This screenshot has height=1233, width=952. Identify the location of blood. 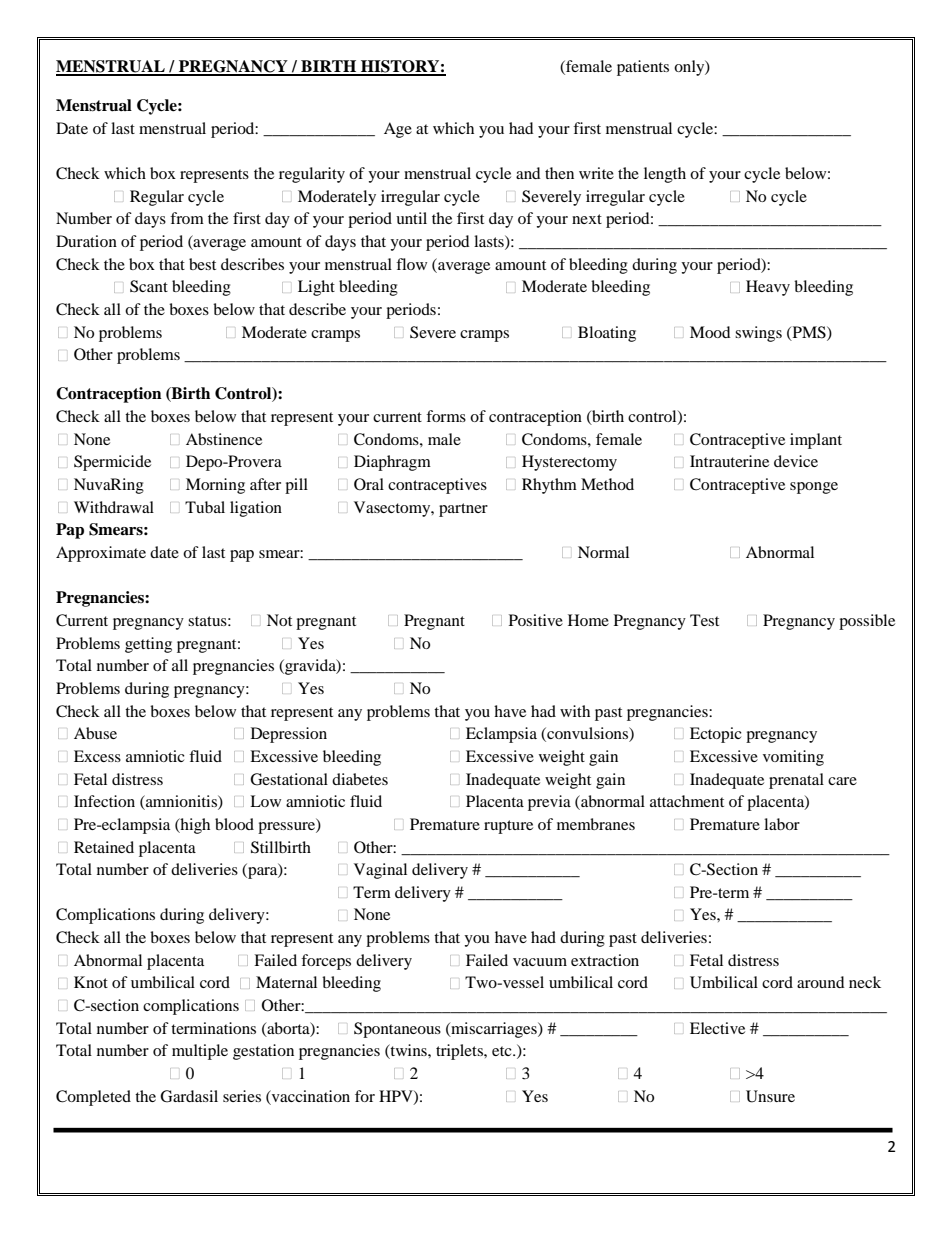
(234, 824).
